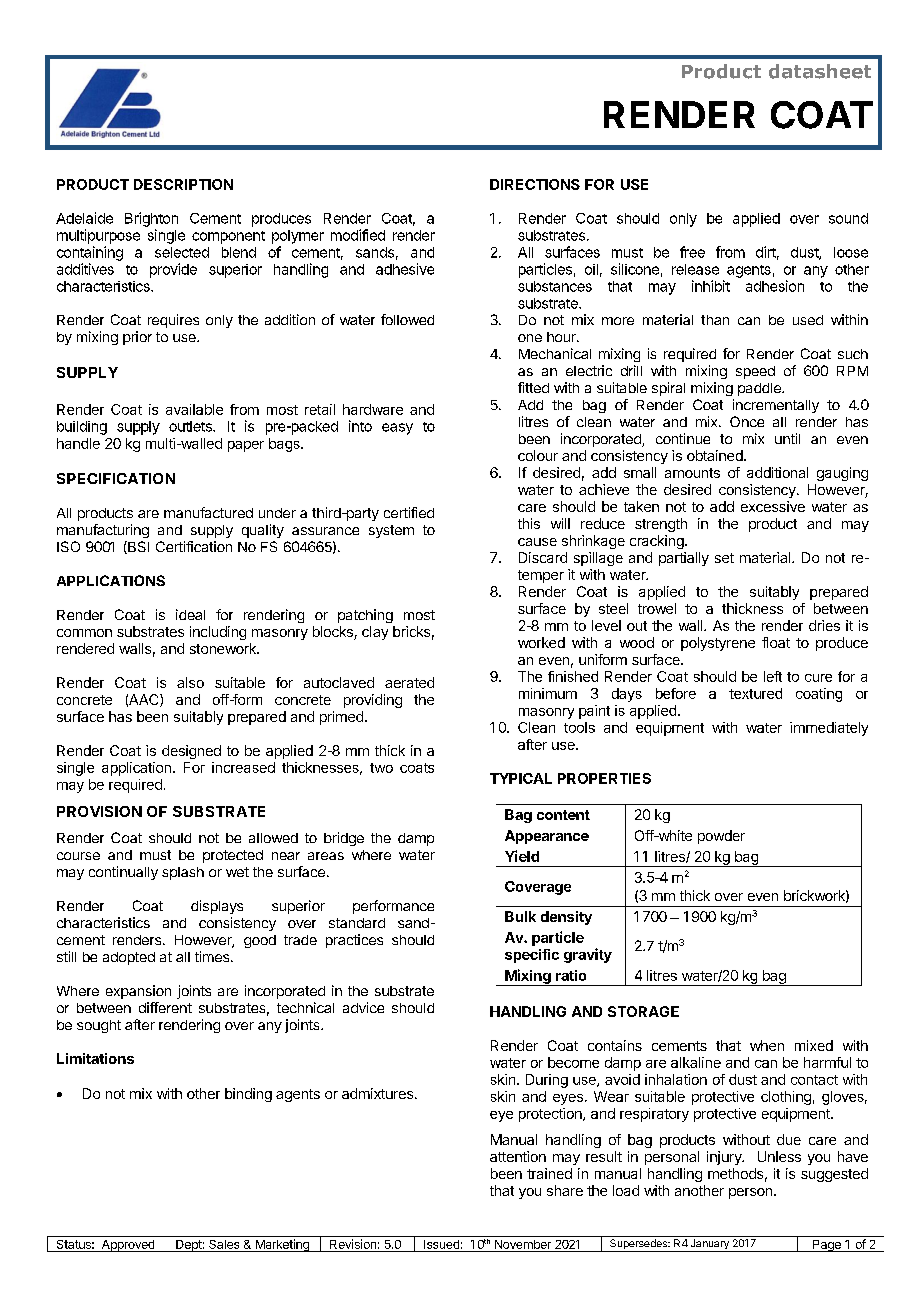 This screenshot has height=1308, width=924. I want to click on attention, so click(518, 1156).
